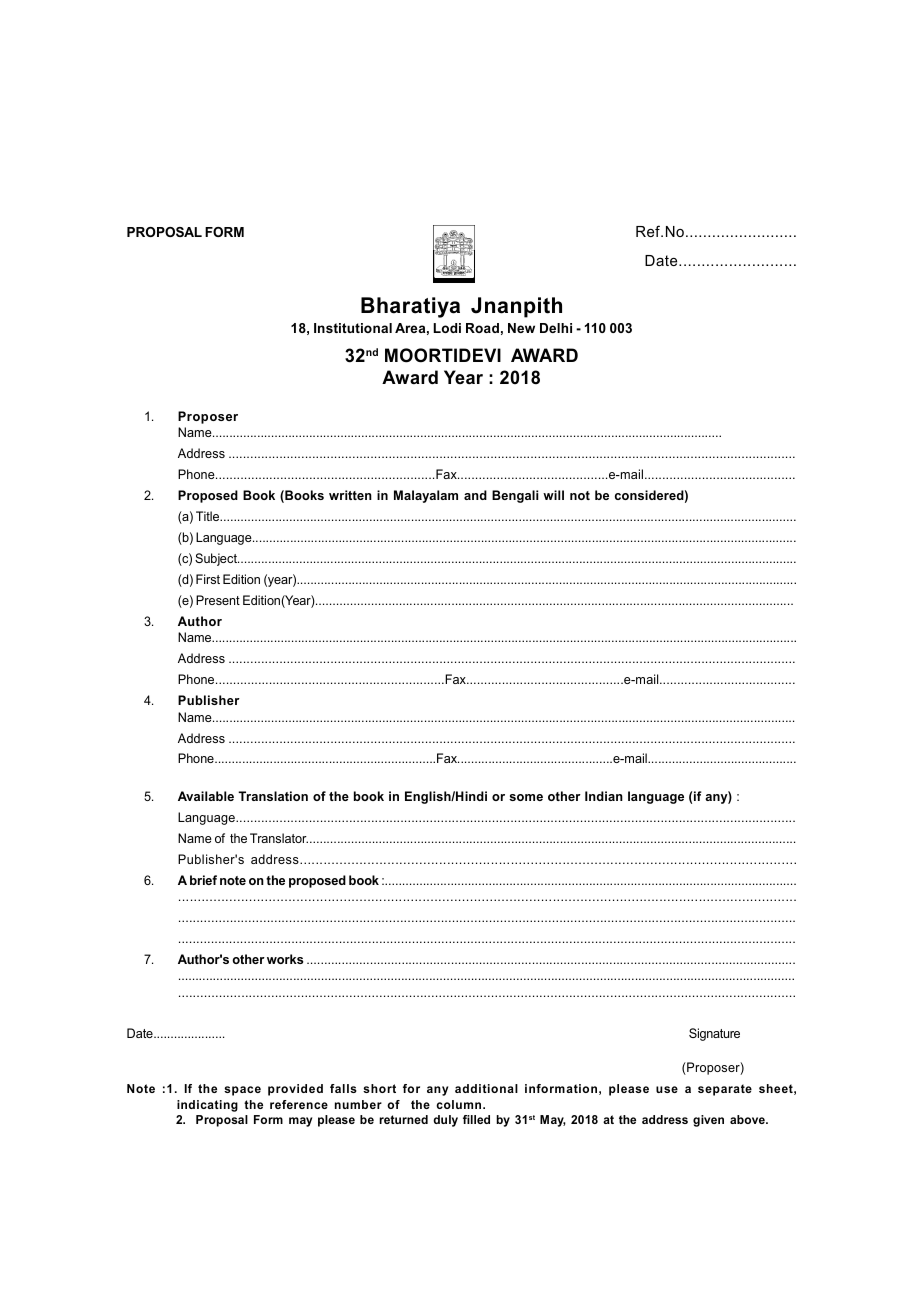  What do you see at coordinates (667, 1089) in the screenshot?
I see `use` at bounding box center [667, 1089].
